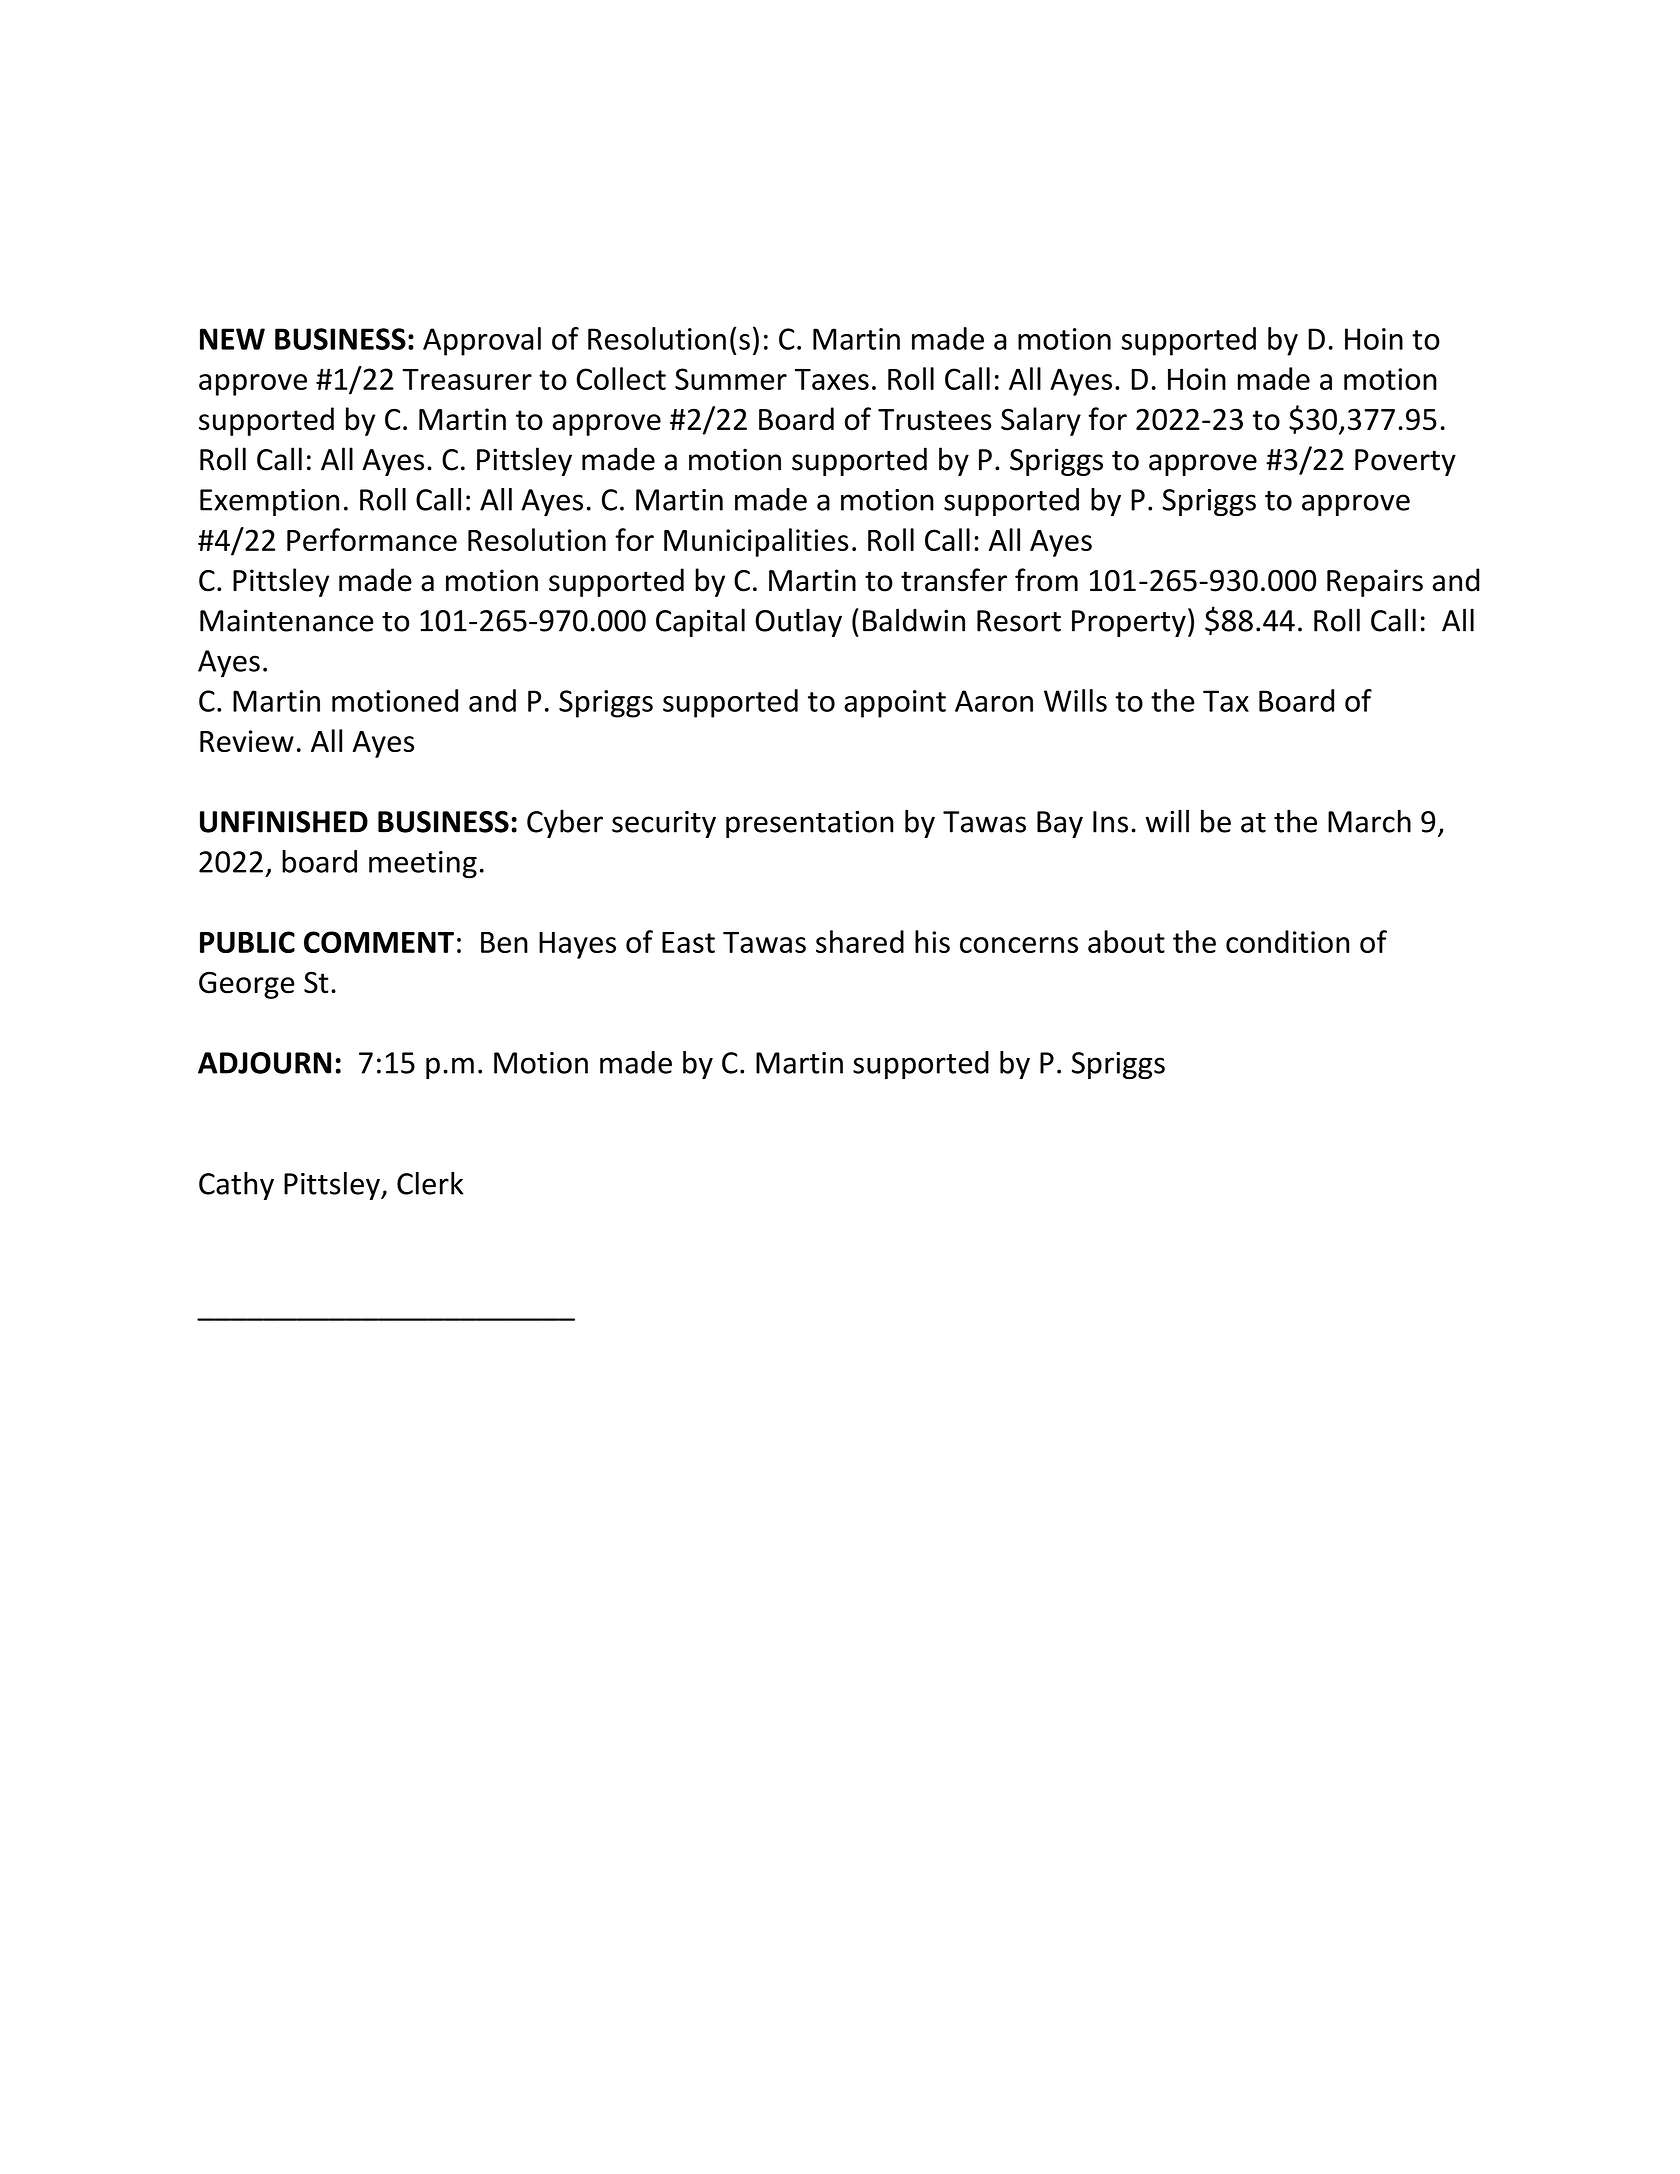 This screenshot has width=1680, height=2174. I want to click on condition, so click(1287, 941).
